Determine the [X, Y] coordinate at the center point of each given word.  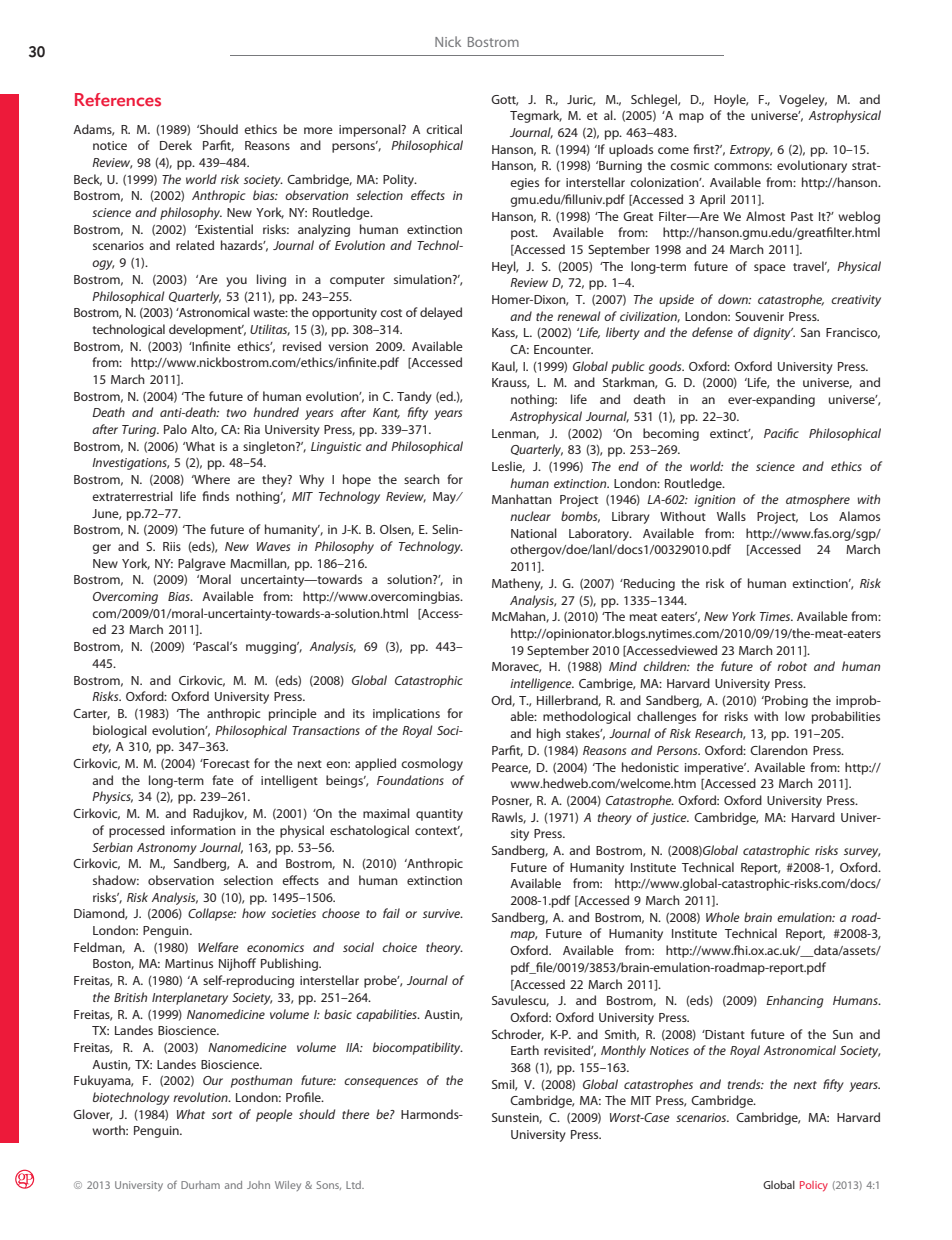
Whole [723, 917]
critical [444, 129]
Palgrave [202, 564]
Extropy [751, 151]
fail [391, 913]
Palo [175, 429]
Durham [200, 1185]
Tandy [414, 397]
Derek [176, 145]
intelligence [542, 684]
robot [792, 666]
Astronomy [167, 849]
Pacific [781, 433]
